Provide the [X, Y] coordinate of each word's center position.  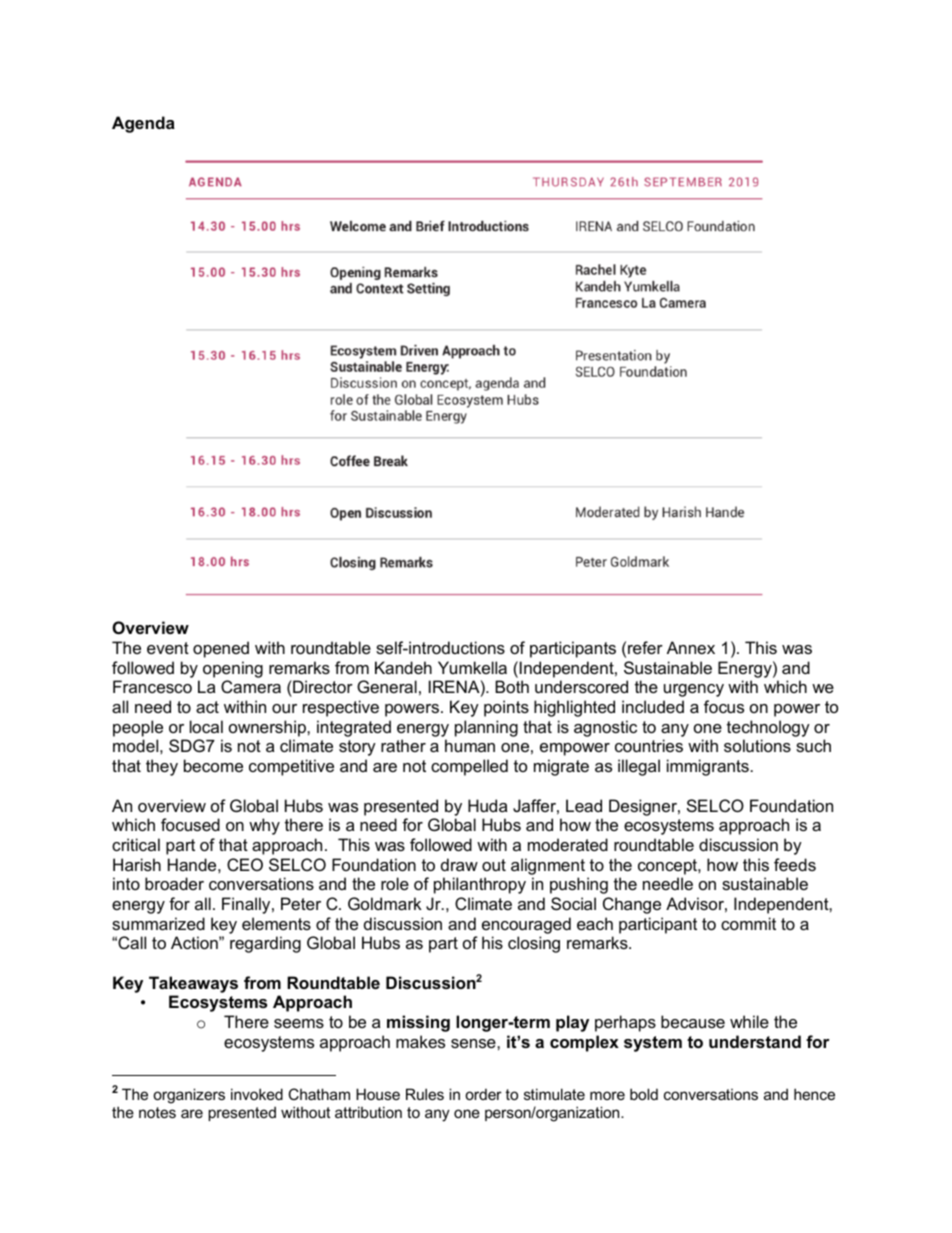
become [213, 765]
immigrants [708, 767]
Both [512, 686]
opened [221, 649]
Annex [691, 647]
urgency [694, 690]
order [483, 1094]
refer [645, 647]
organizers [189, 1096]
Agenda [143, 124]
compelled [469, 767]
